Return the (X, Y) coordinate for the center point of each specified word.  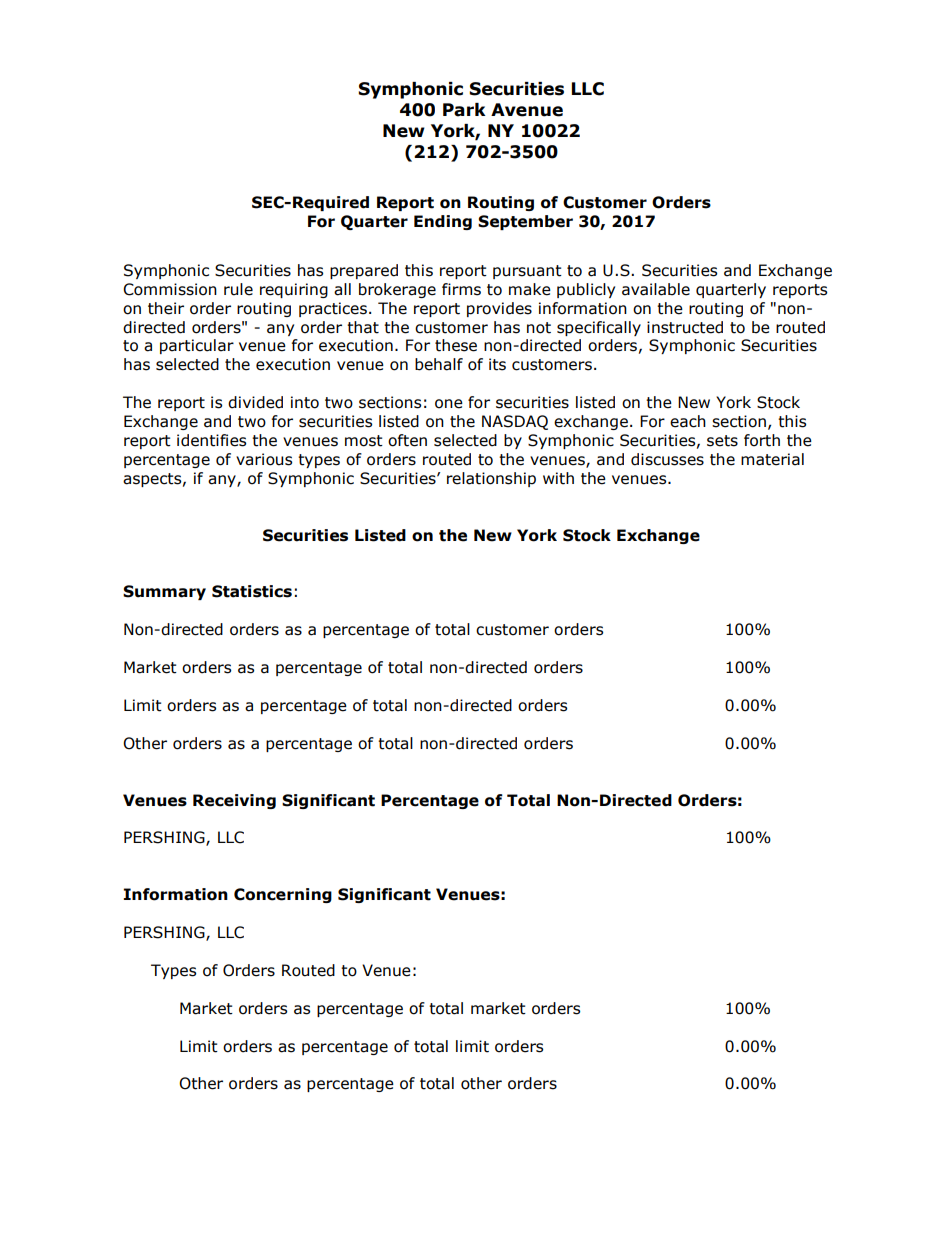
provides (499, 309)
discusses (667, 459)
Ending (443, 222)
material (772, 459)
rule (238, 289)
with (558, 478)
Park (464, 110)
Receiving (234, 801)
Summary (164, 592)
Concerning (283, 895)
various (264, 459)
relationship (491, 479)
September (525, 222)
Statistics (252, 591)
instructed (685, 327)
